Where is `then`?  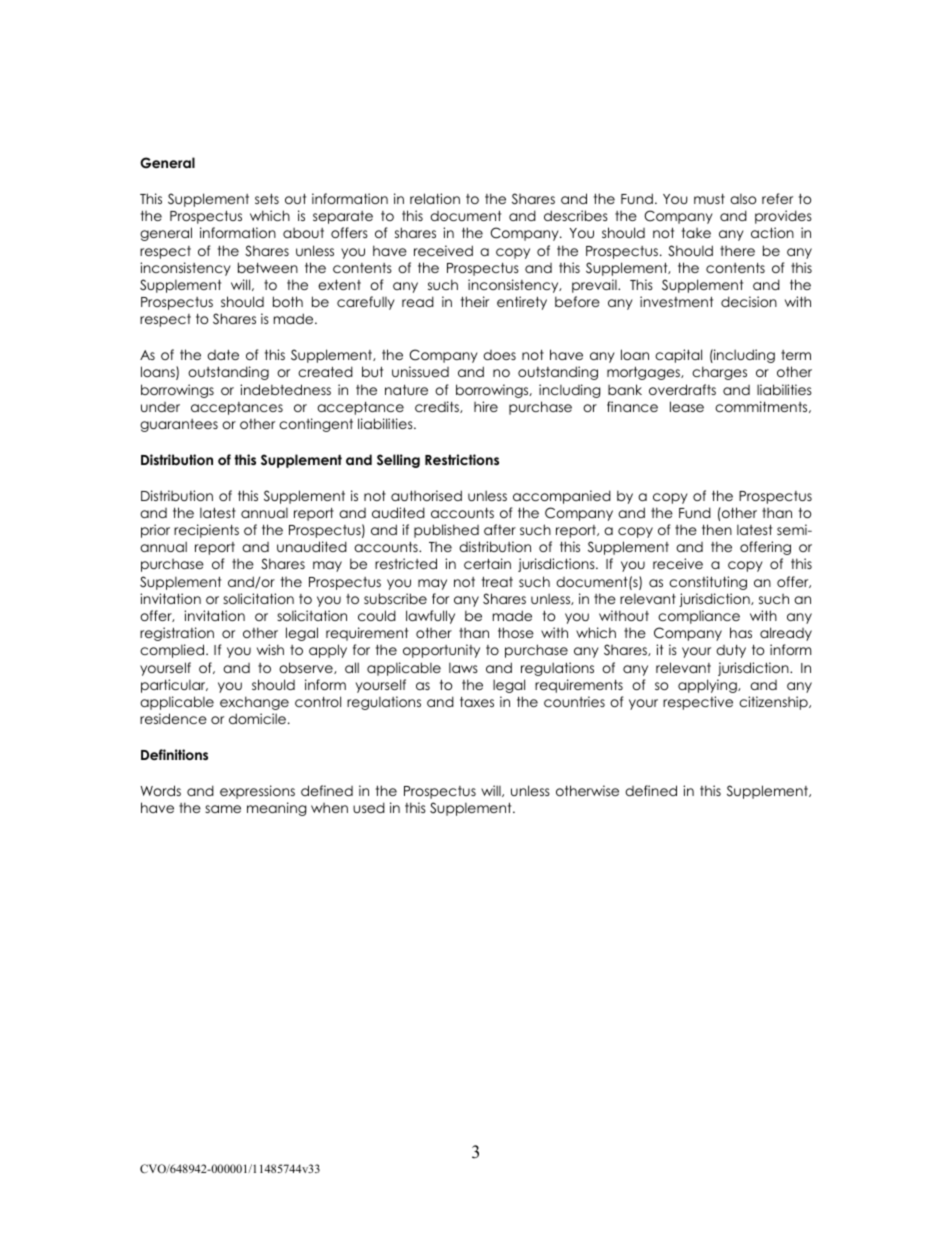 then is located at coordinates (717, 529).
